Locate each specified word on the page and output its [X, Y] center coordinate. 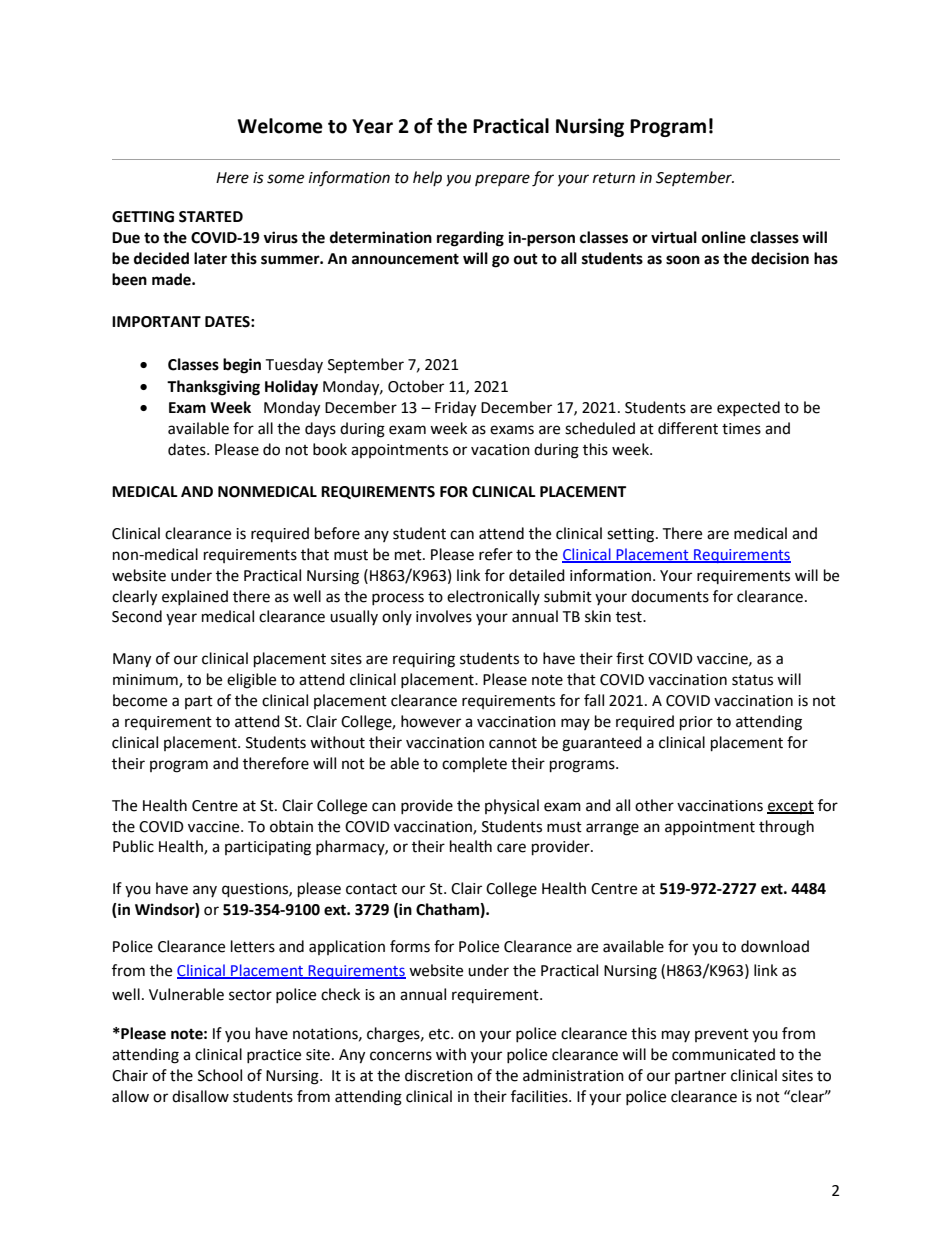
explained [195, 597]
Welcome [280, 126]
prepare [502, 180]
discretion [439, 1075]
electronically [493, 597]
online [724, 237]
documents [670, 596]
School [220, 1075]
